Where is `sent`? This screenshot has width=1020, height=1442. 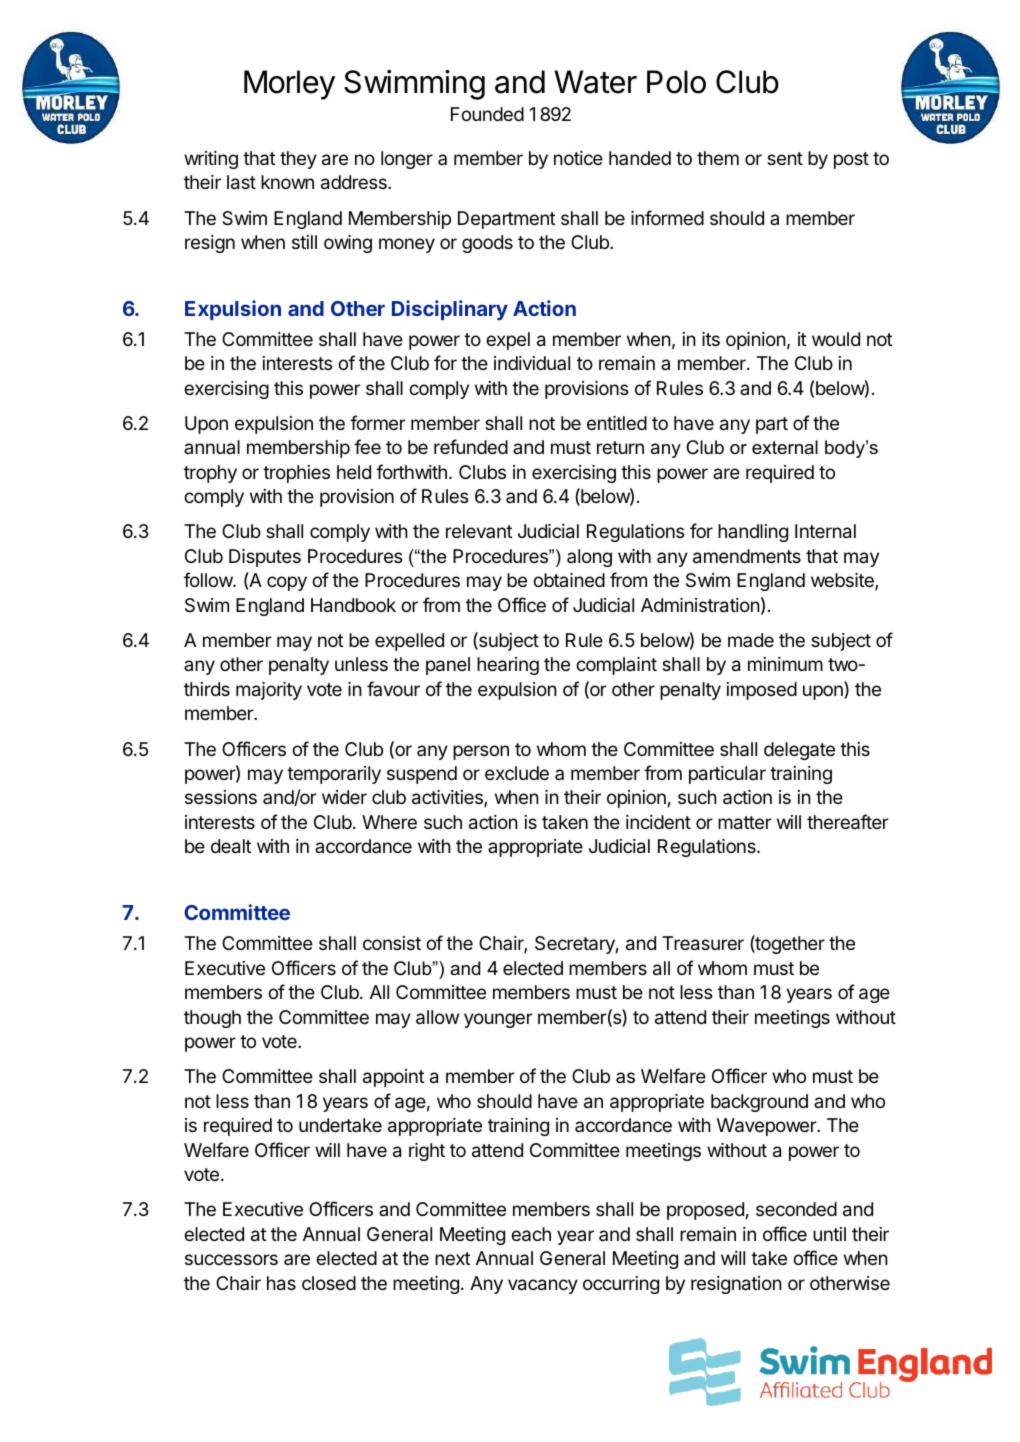 sent is located at coordinates (785, 158).
